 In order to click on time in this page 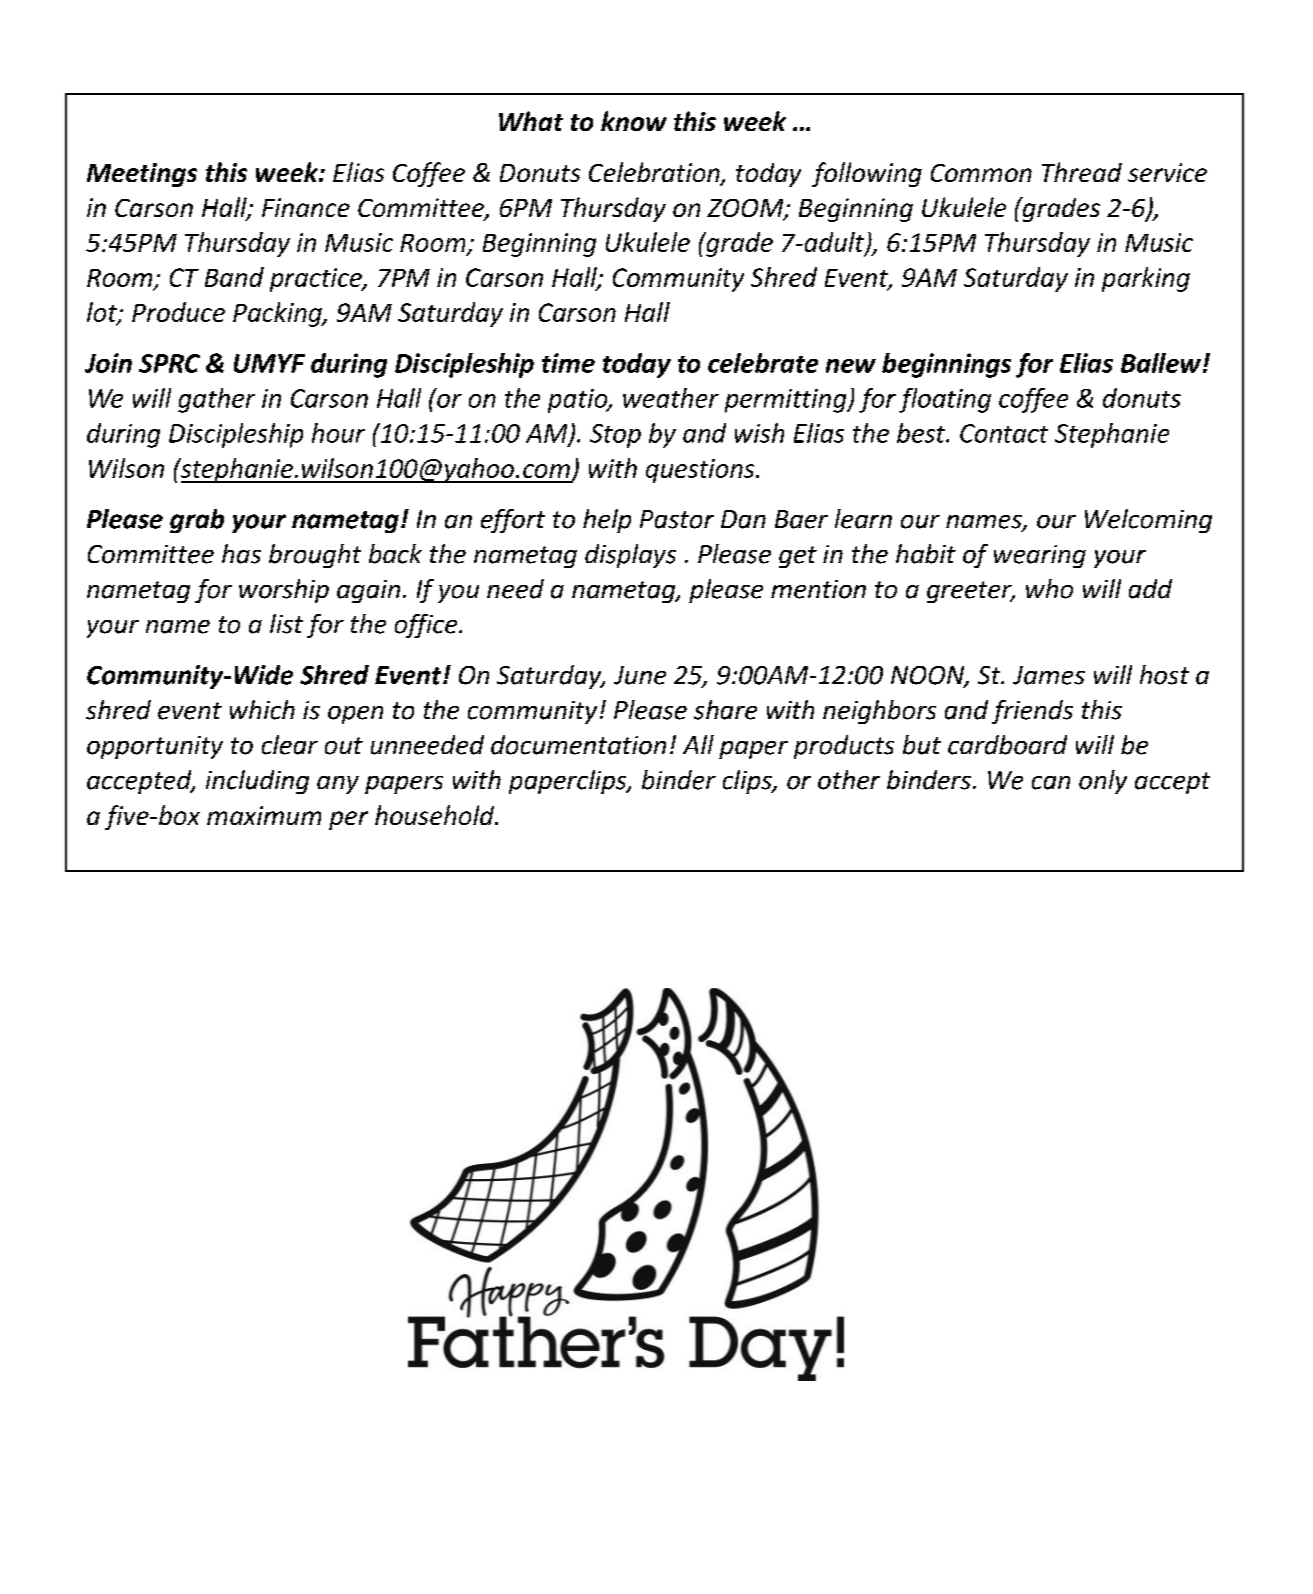, I will do `click(568, 363)`.
